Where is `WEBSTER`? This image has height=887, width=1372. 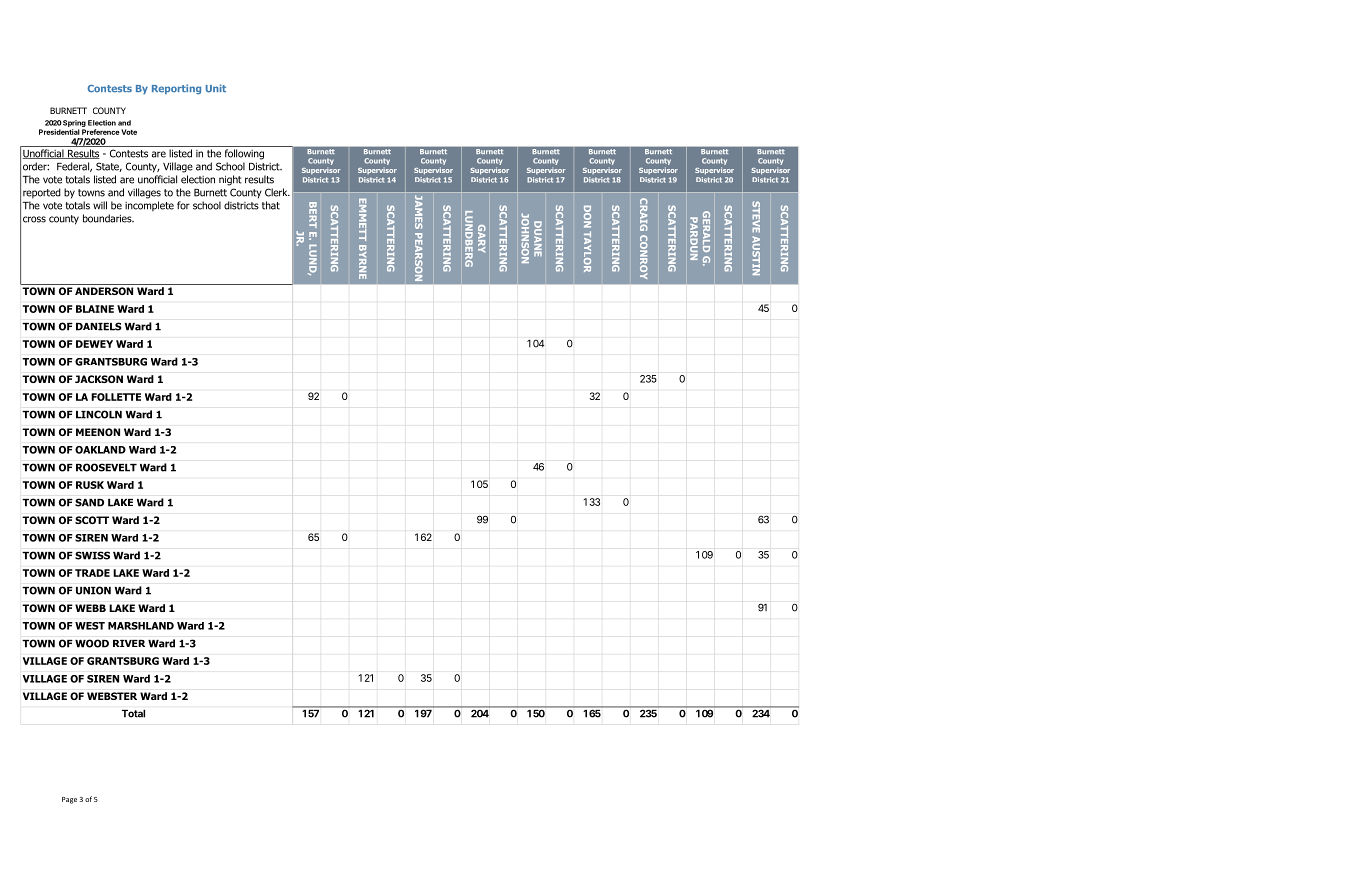 WEBSTER is located at coordinates (112, 696).
